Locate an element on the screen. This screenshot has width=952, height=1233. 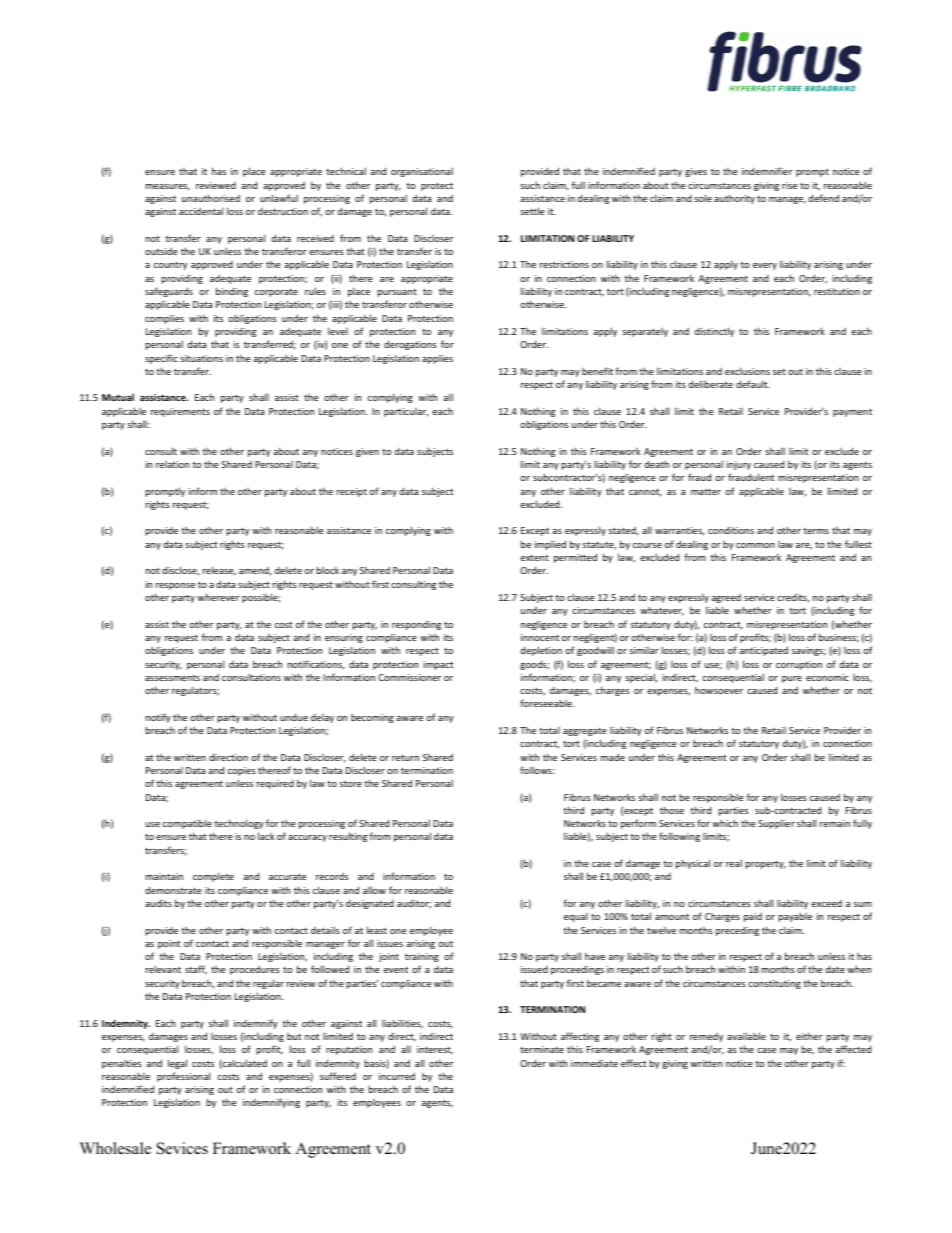
assessments is located at coordinates (172, 678).
